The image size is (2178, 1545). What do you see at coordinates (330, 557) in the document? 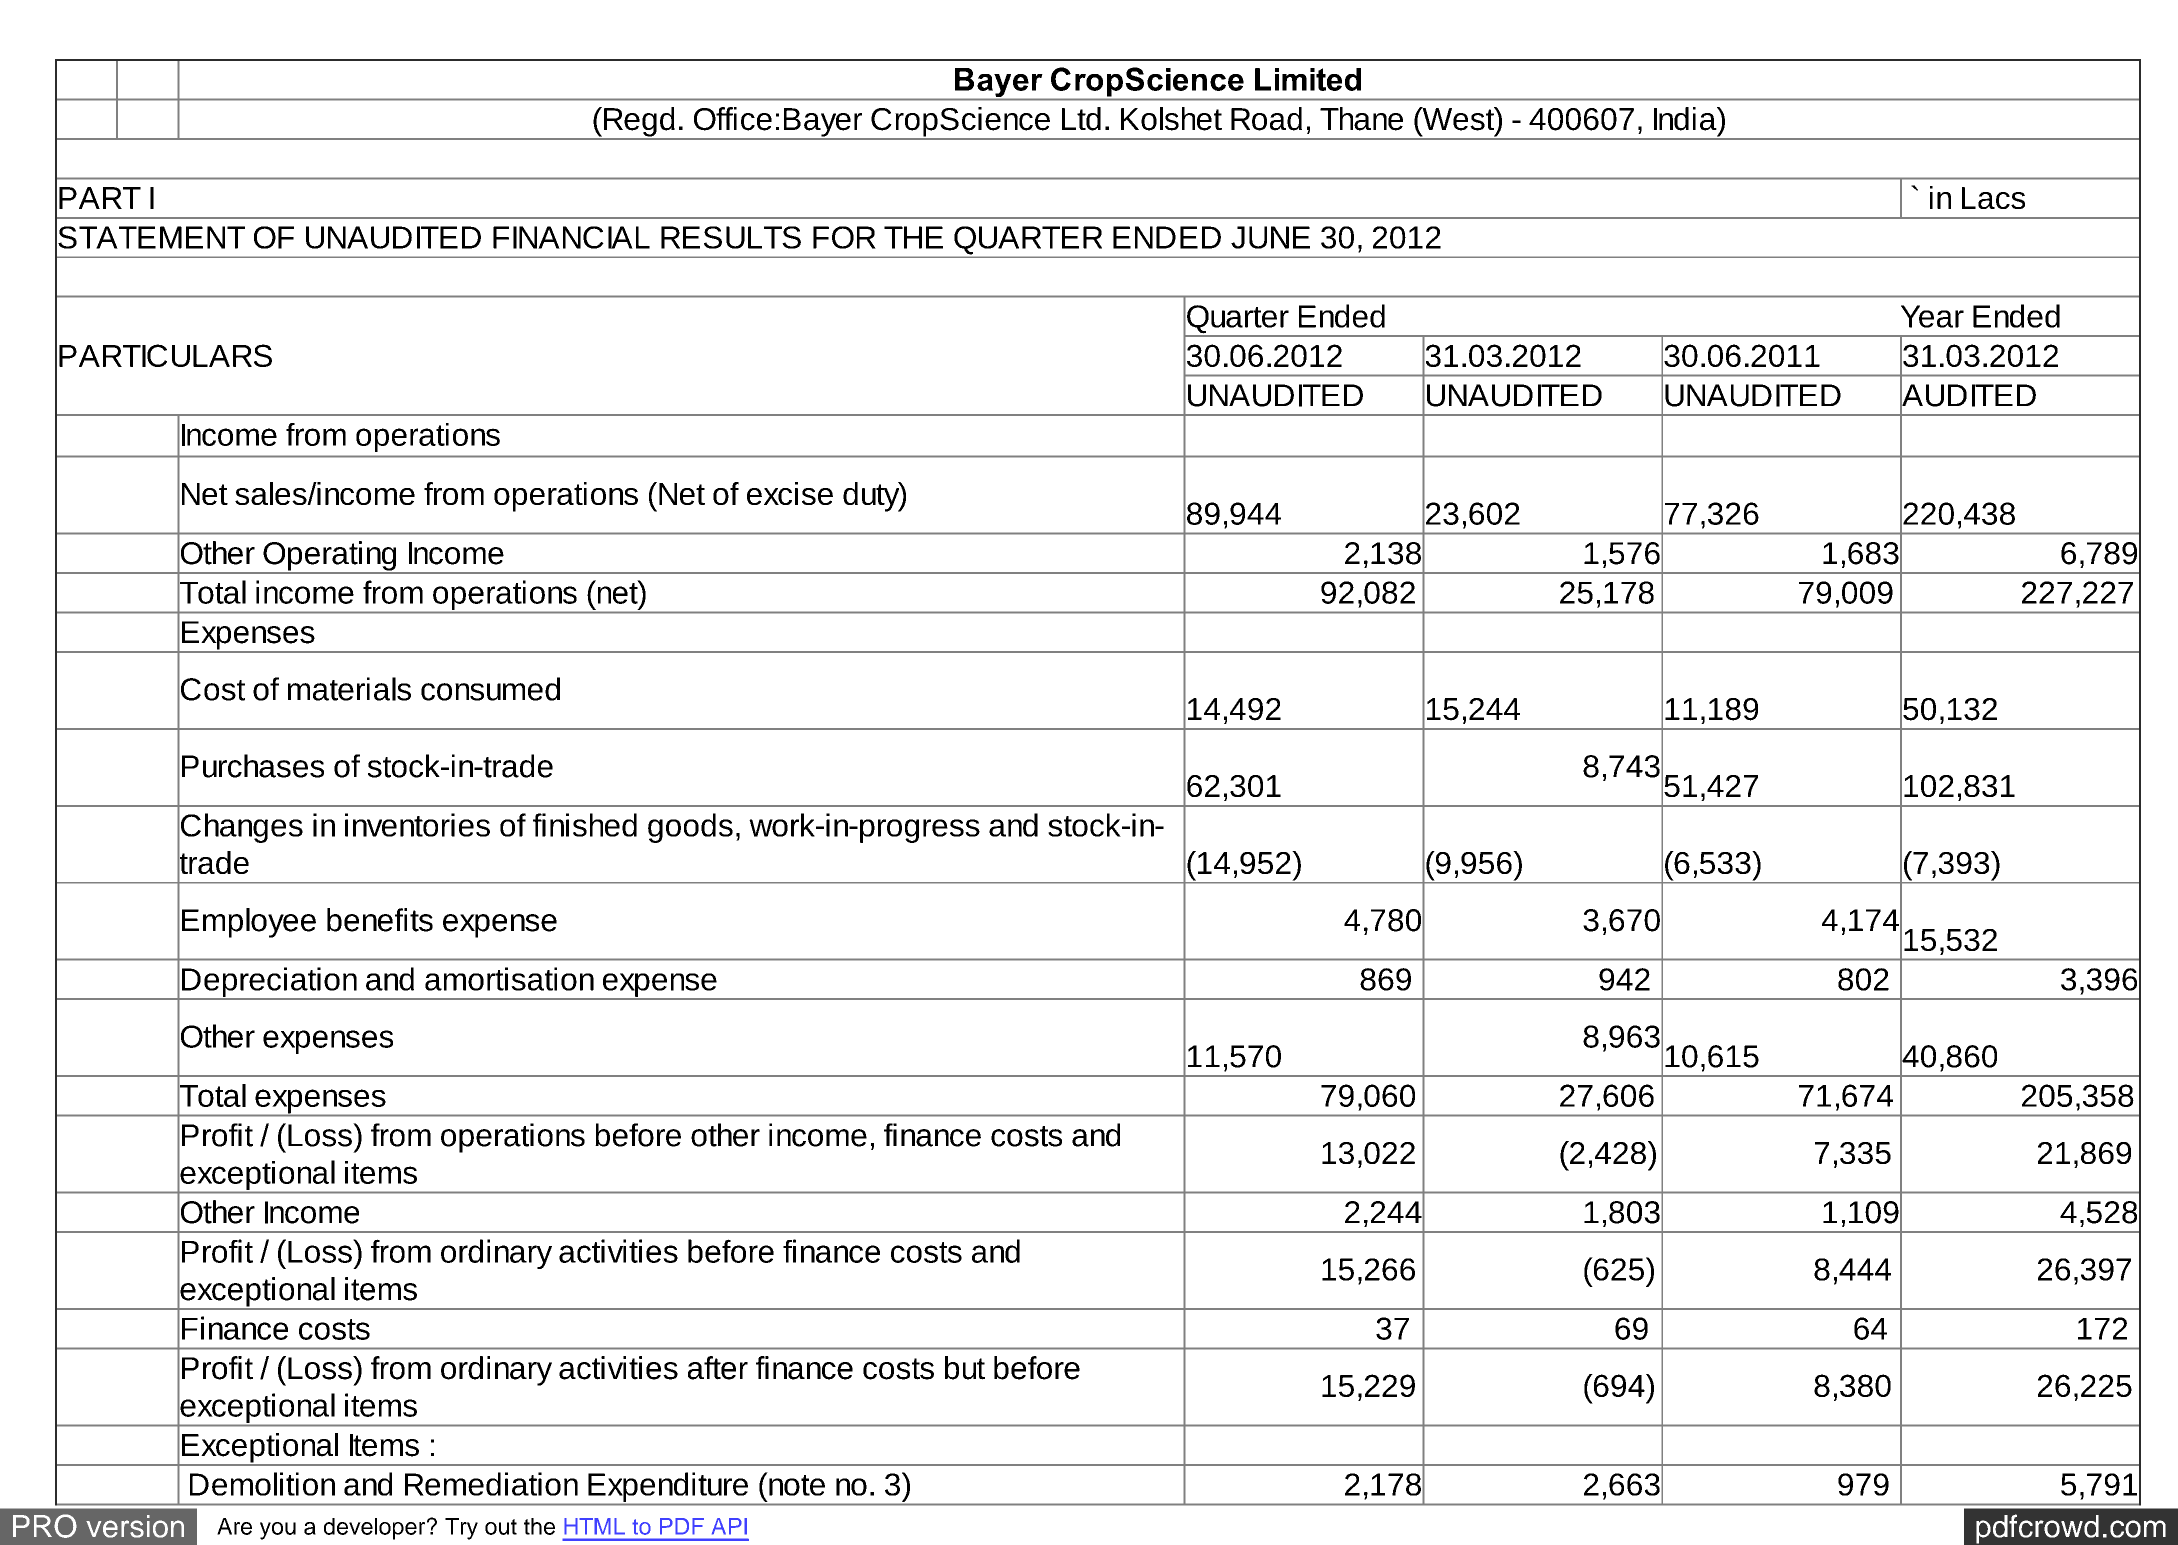
I see `Operating` at bounding box center [330, 557].
